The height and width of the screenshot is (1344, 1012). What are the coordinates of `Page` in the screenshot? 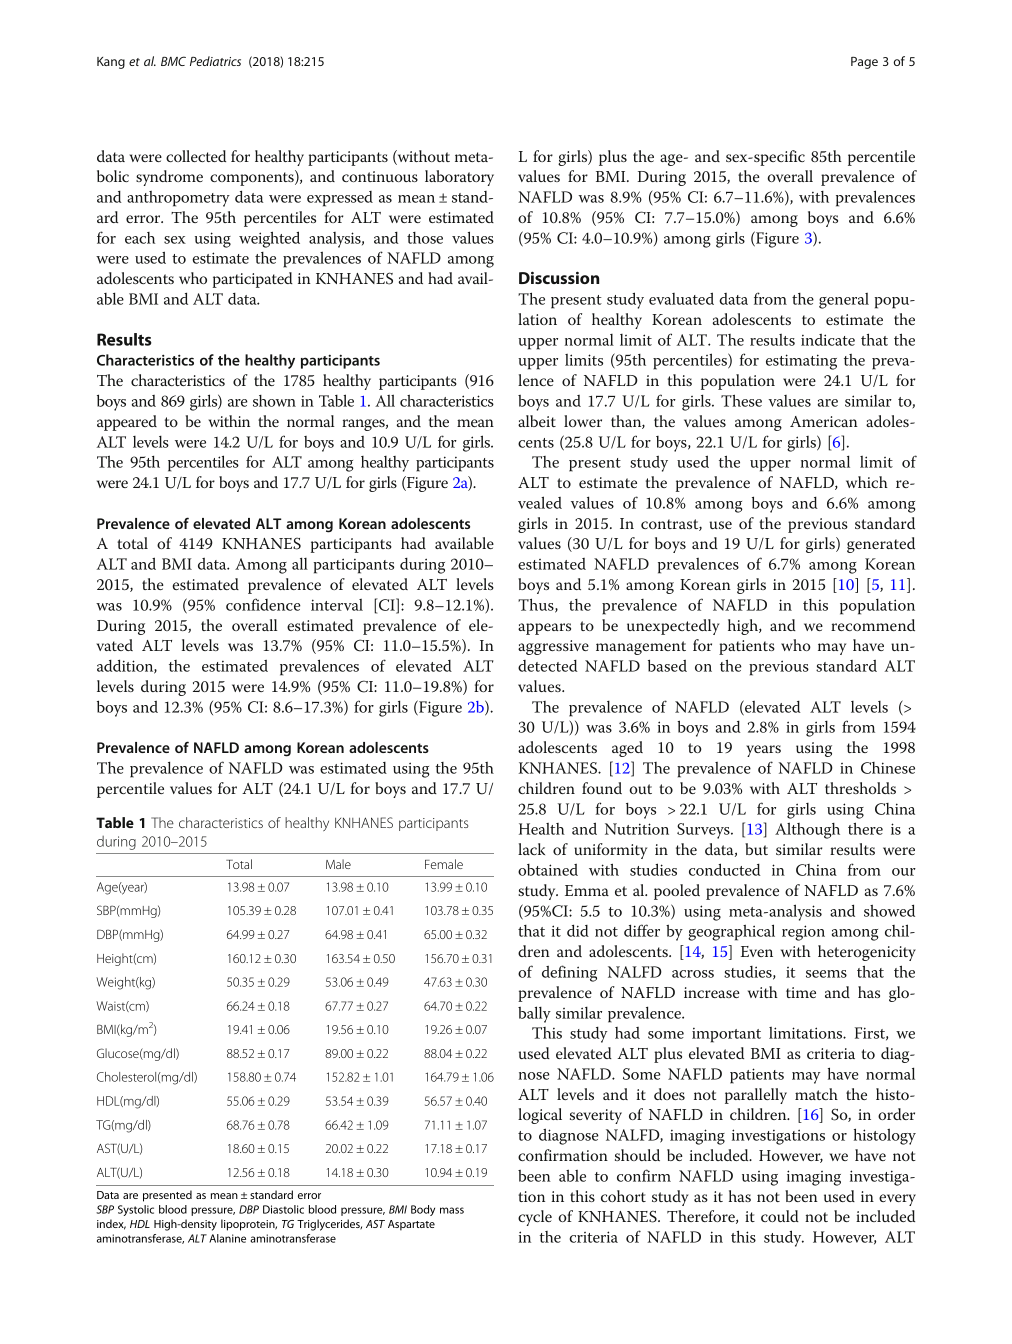 It's located at (864, 63).
